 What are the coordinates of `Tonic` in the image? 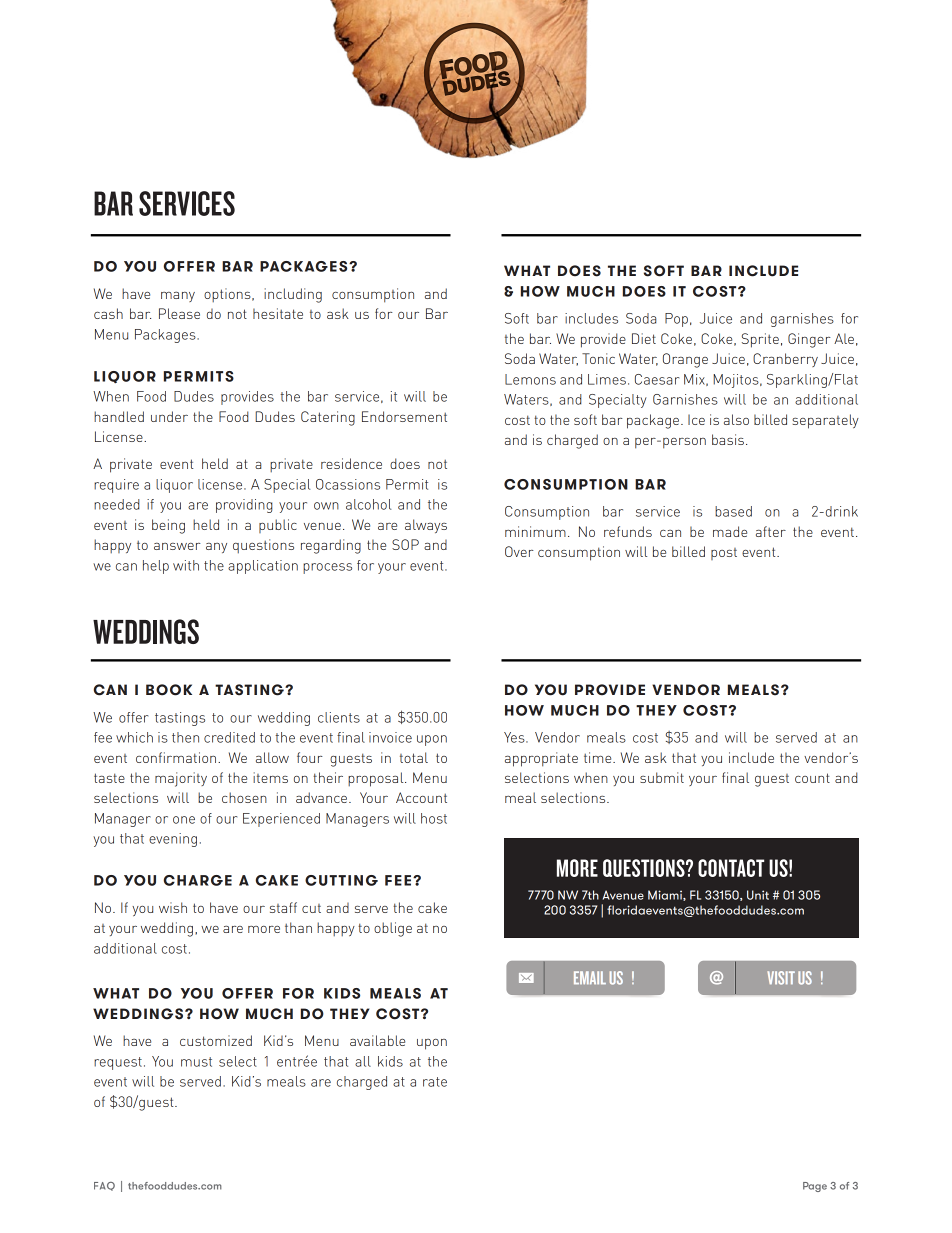 It's located at (598, 358).
